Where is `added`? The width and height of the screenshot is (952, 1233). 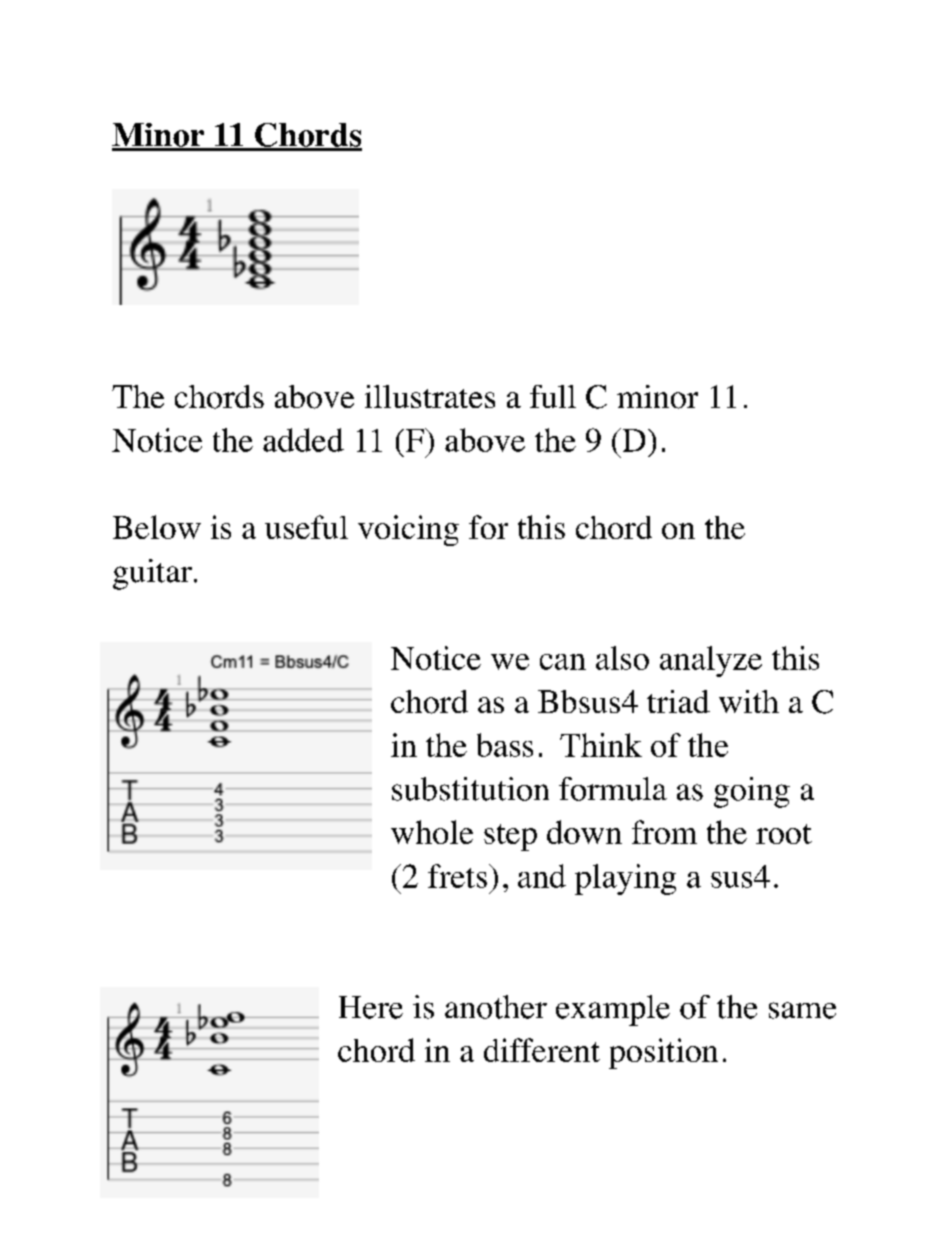 added is located at coordinates (303, 440).
